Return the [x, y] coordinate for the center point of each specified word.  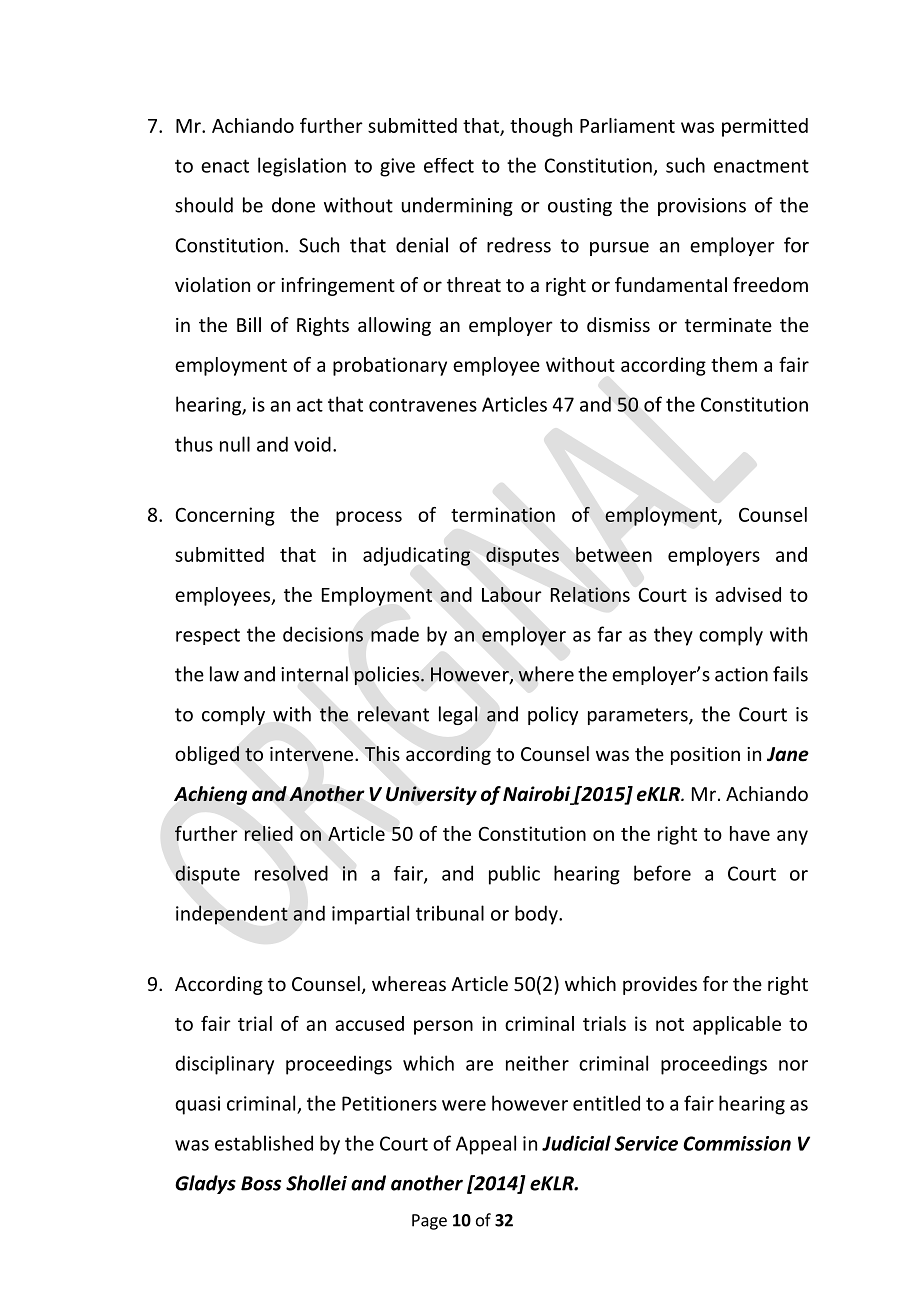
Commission [737, 1143]
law [224, 674]
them [734, 364]
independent [232, 915]
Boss [261, 1183]
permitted [765, 127]
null [235, 444]
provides [660, 985]
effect [449, 165]
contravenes [423, 405]
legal [458, 715]
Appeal [486, 1145]
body [537, 915]
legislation [302, 167]
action [741, 674]
